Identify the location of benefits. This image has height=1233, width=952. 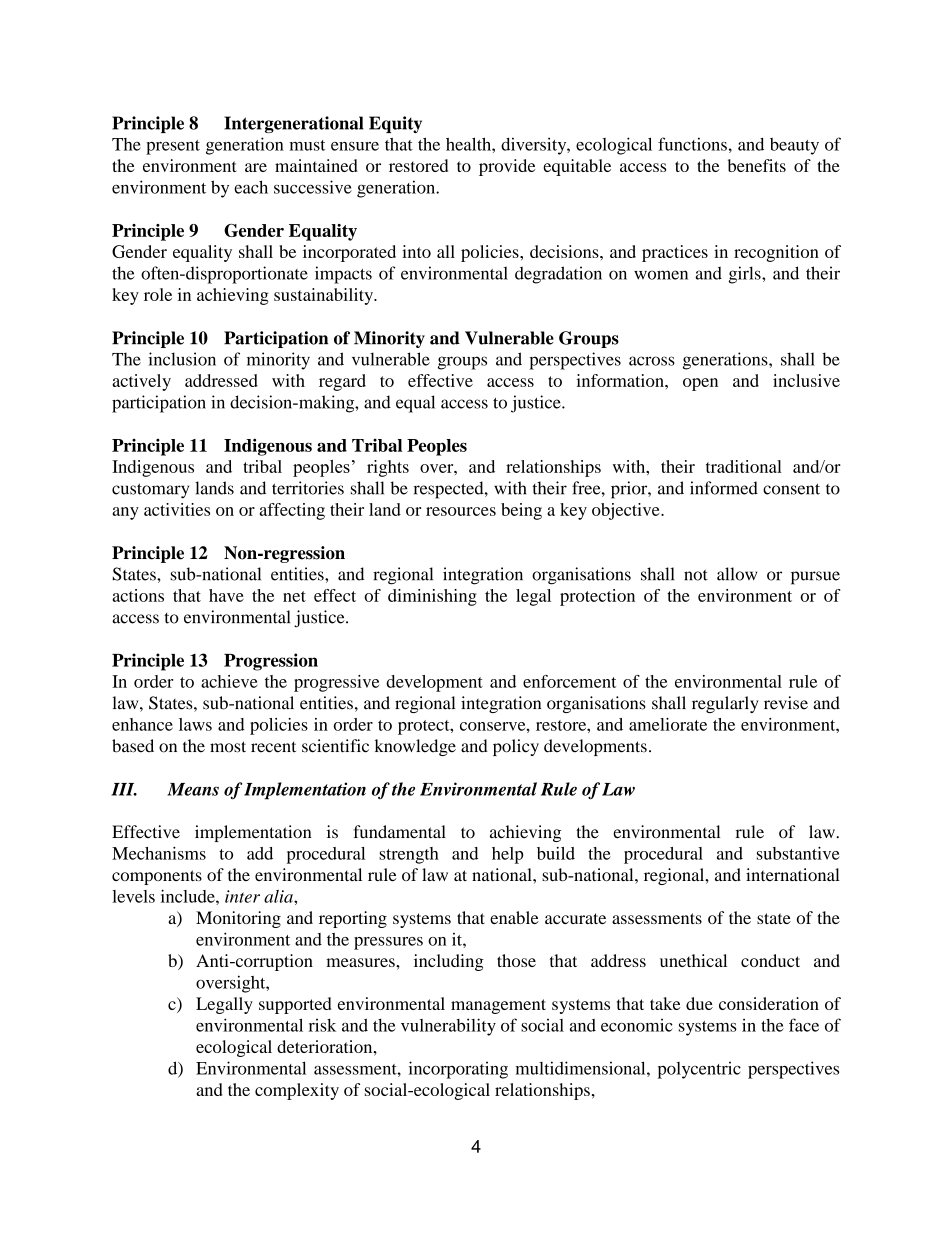
(757, 165).
